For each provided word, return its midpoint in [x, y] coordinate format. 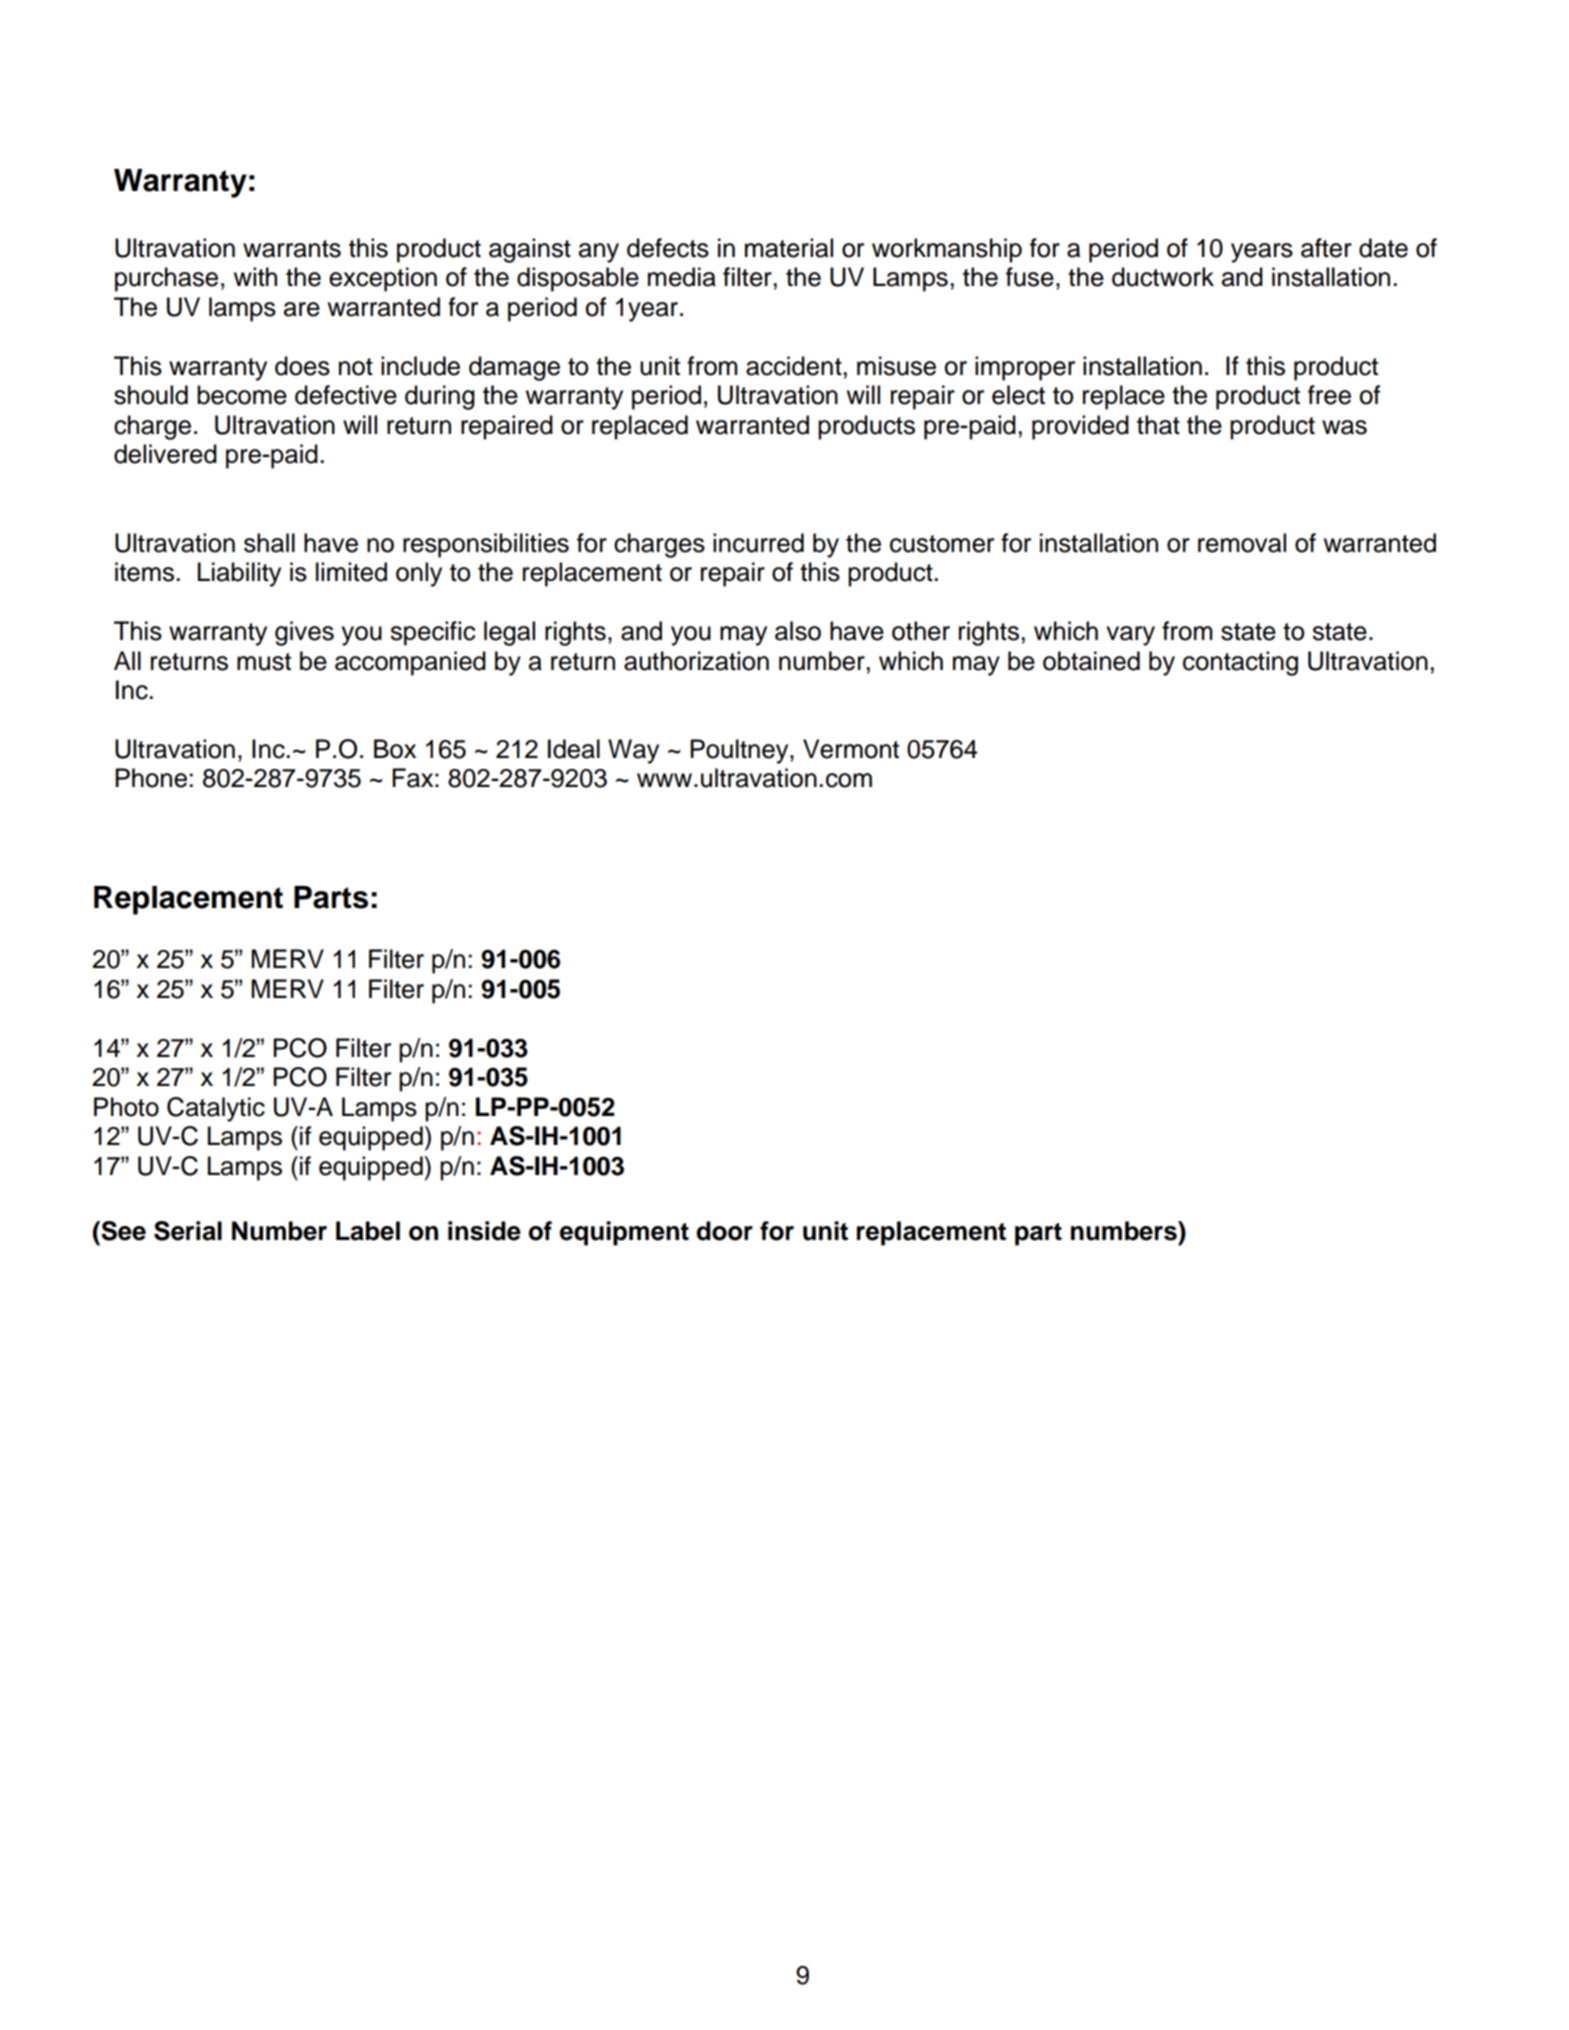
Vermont [851, 749]
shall [269, 543]
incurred [758, 543]
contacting [1240, 663]
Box [395, 749]
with [255, 276]
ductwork [1163, 277]
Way [633, 751]
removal [1242, 543]
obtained [1091, 661]
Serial [188, 1231]
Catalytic [216, 1109]
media [682, 277]
